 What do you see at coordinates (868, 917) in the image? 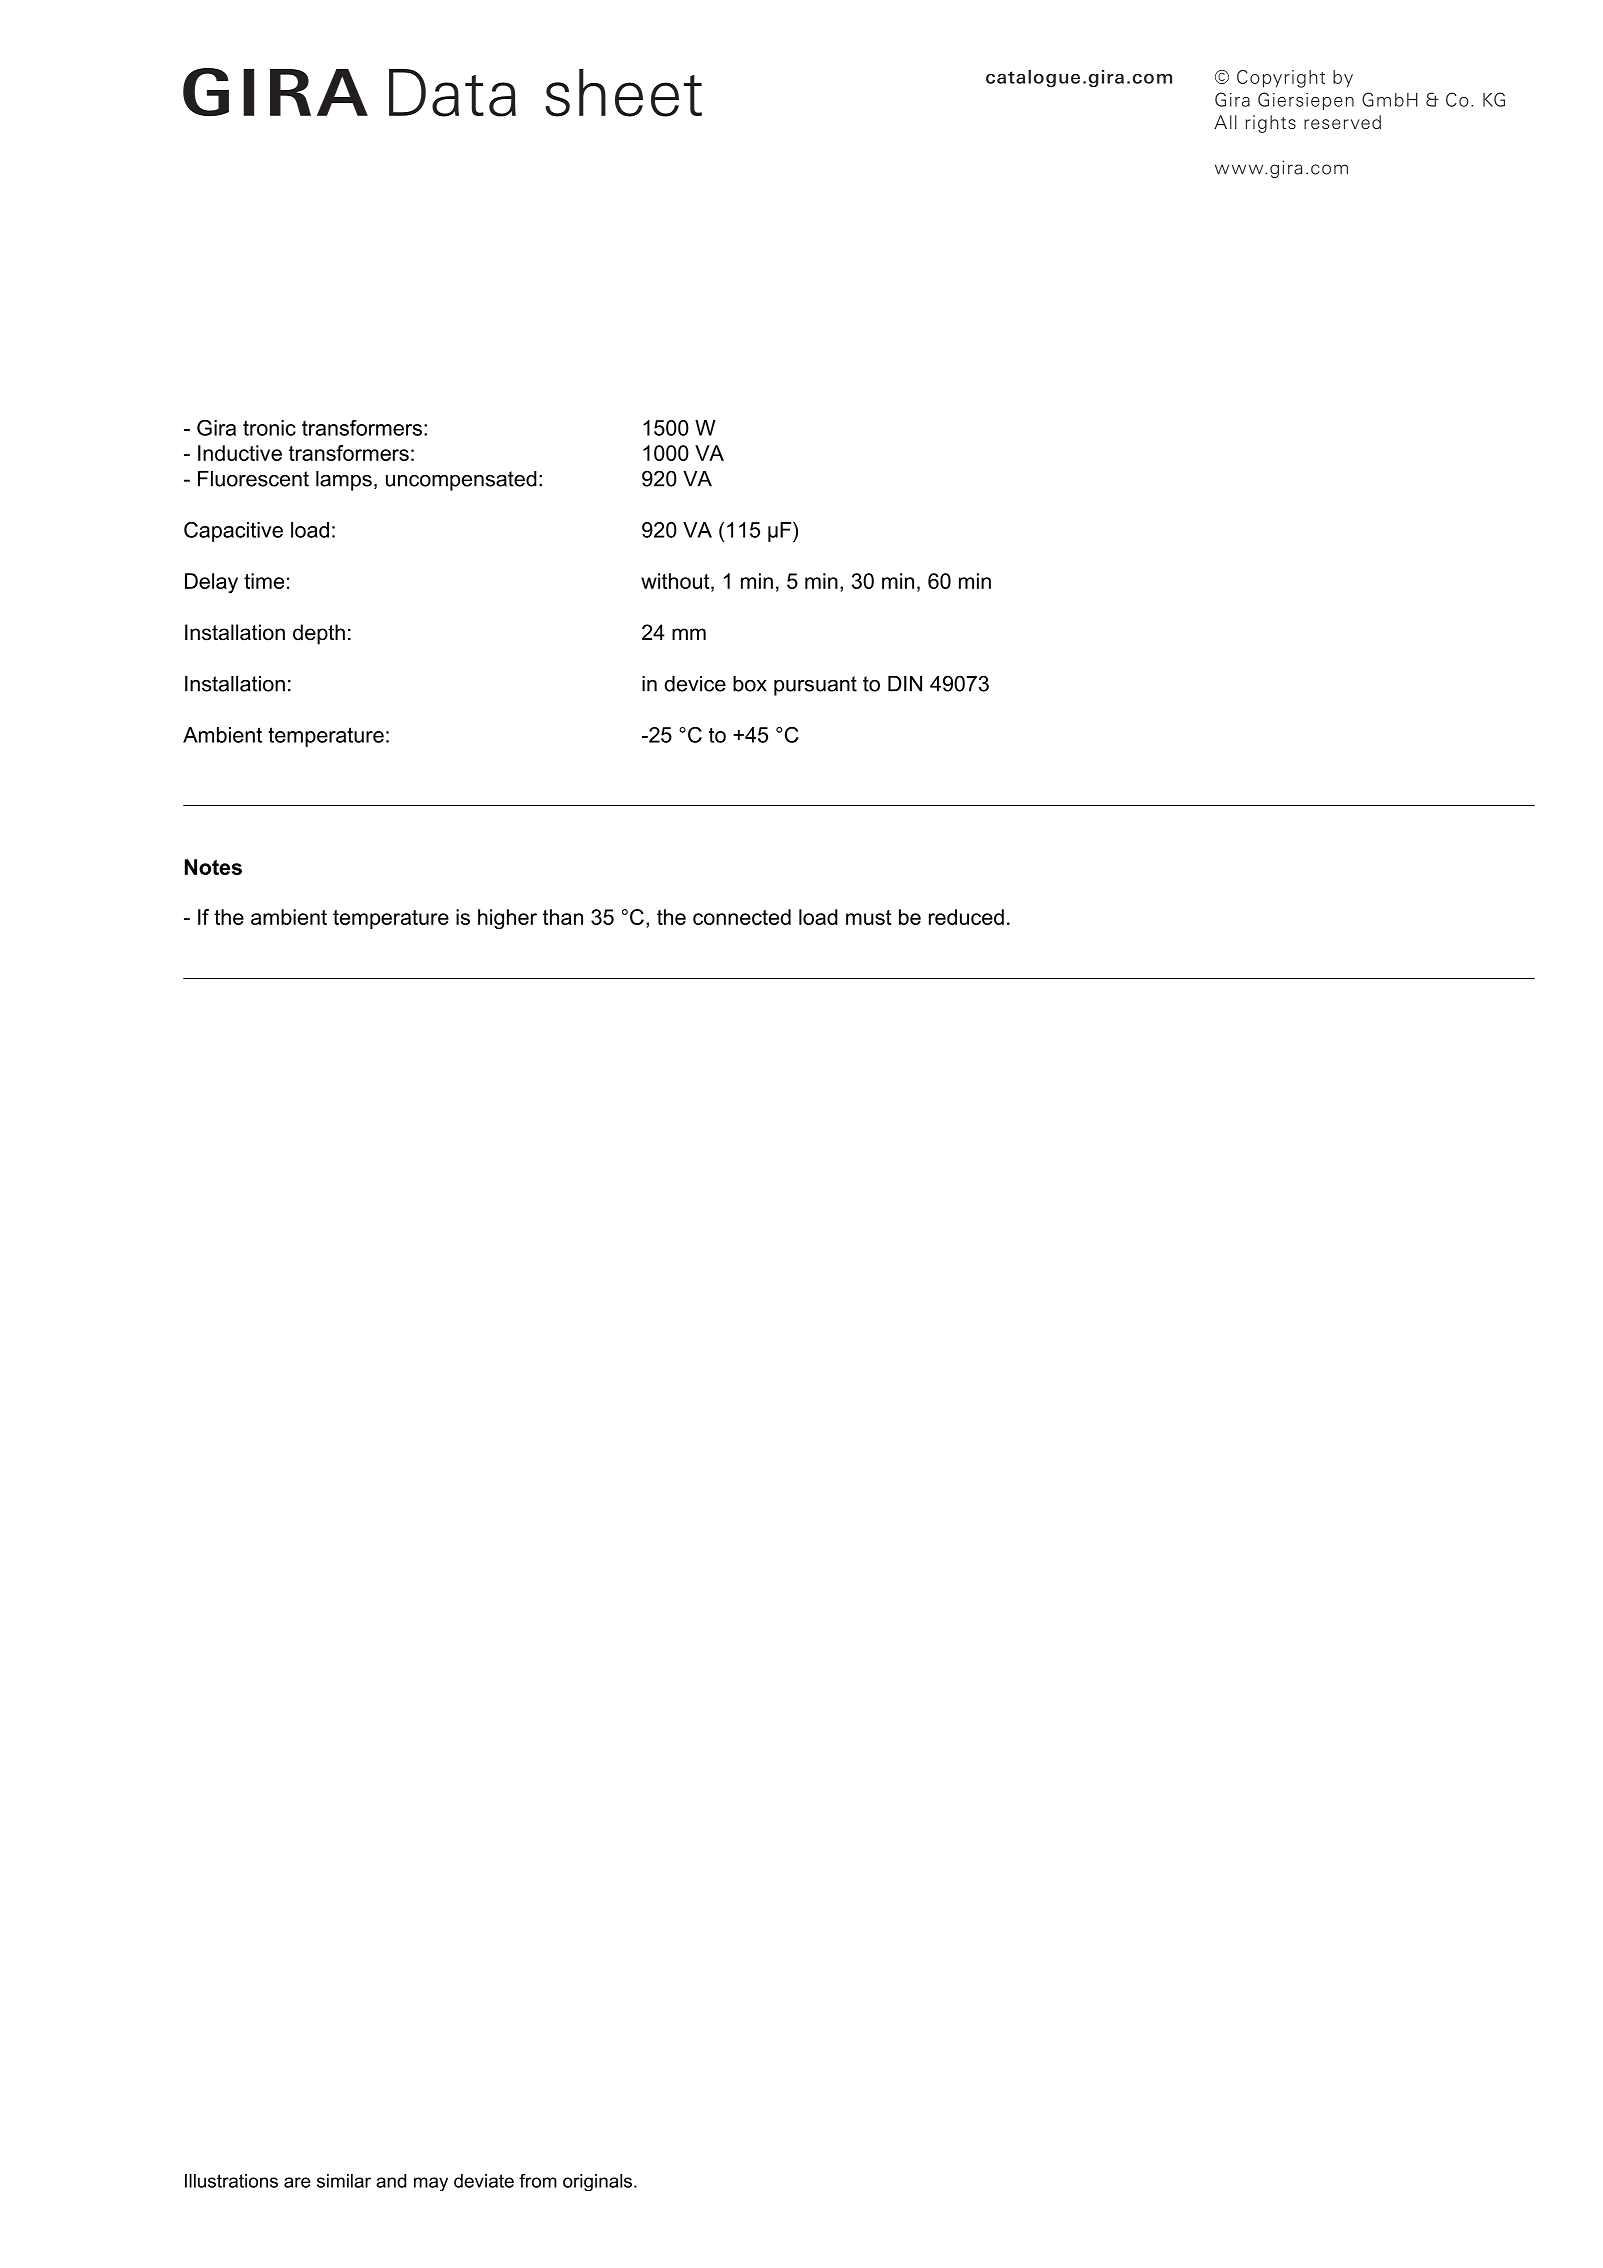
I see `must` at bounding box center [868, 917].
